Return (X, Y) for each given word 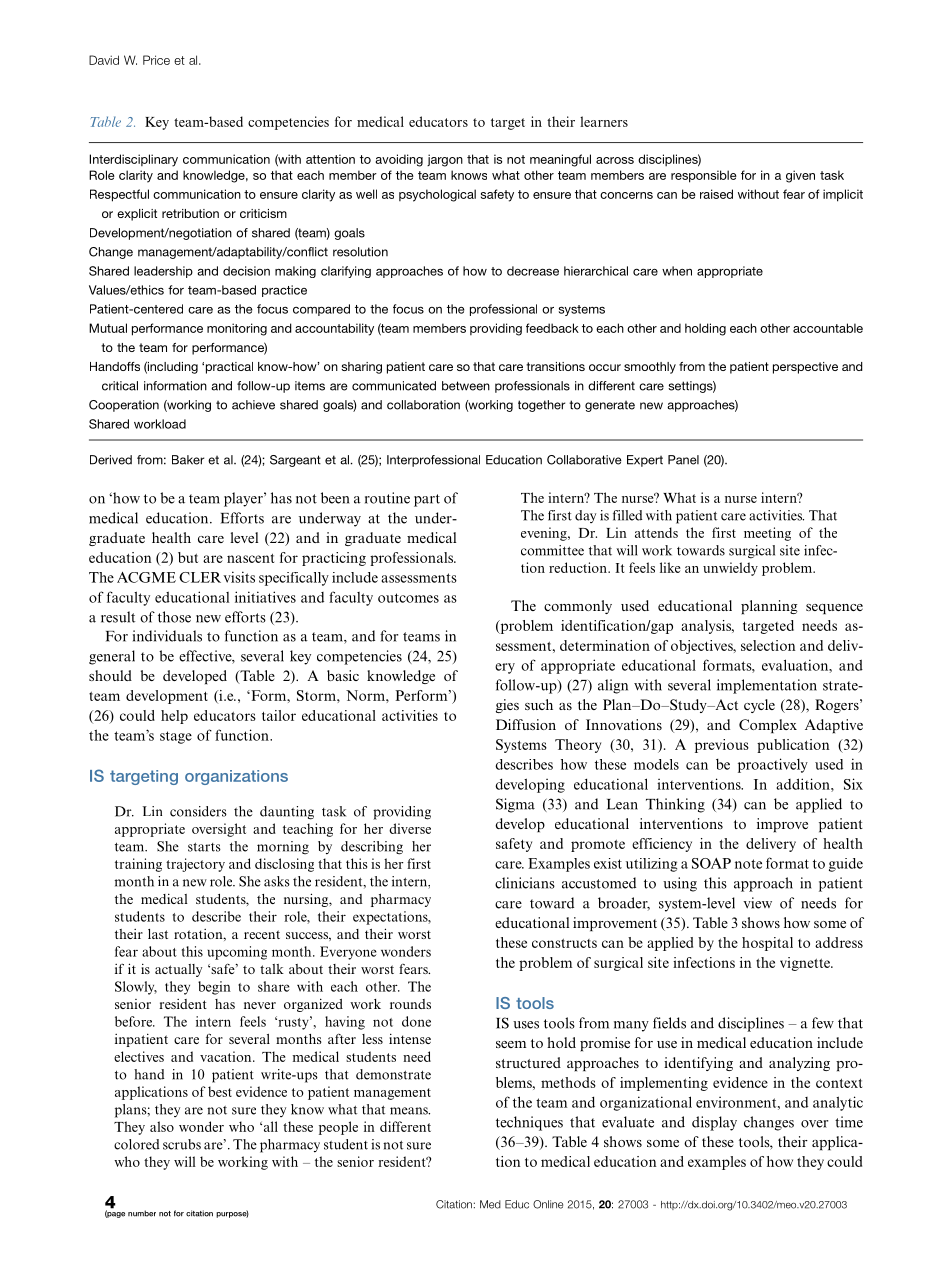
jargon (445, 160)
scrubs (182, 1144)
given (800, 176)
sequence (834, 609)
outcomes (408, 598)
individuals (167, 636)
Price (156, 60)
